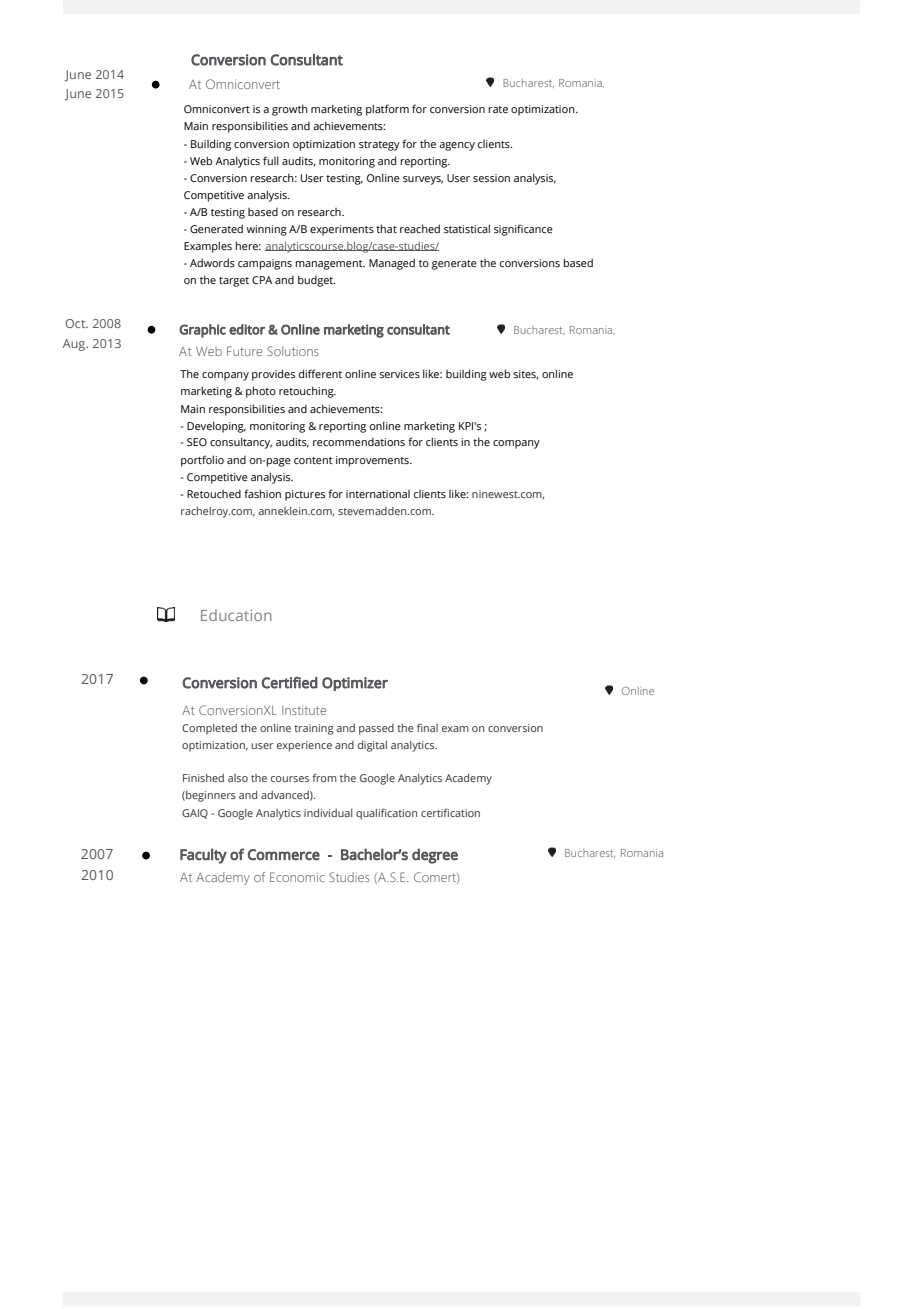 Image resolution: width=924 pixels, height=1309 pixels. Describe the element at coordinates (392, 264) in the screenshot. I see `Managed` at that location.
